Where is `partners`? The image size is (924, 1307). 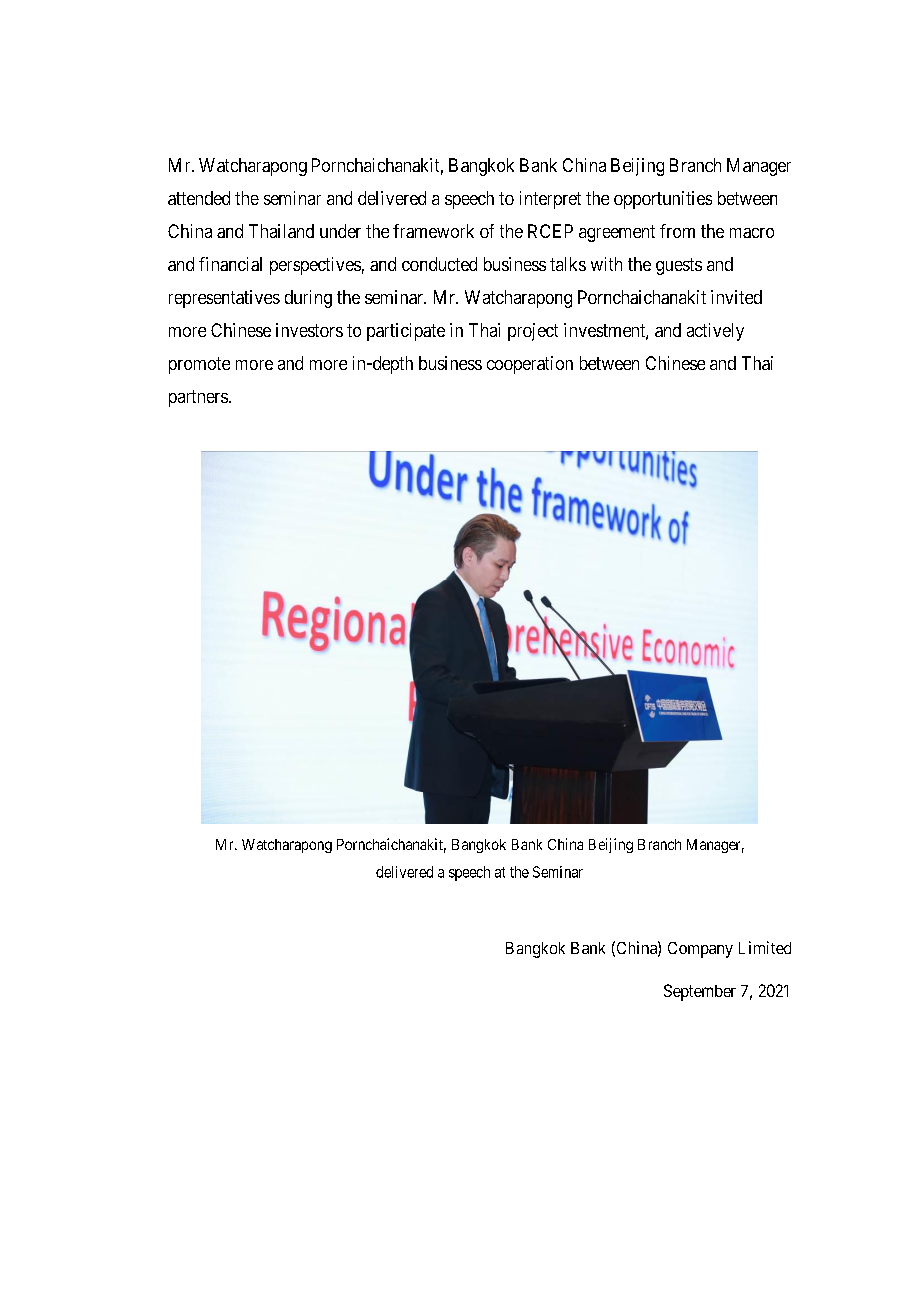 partners is located at coordinates (198, 398).
